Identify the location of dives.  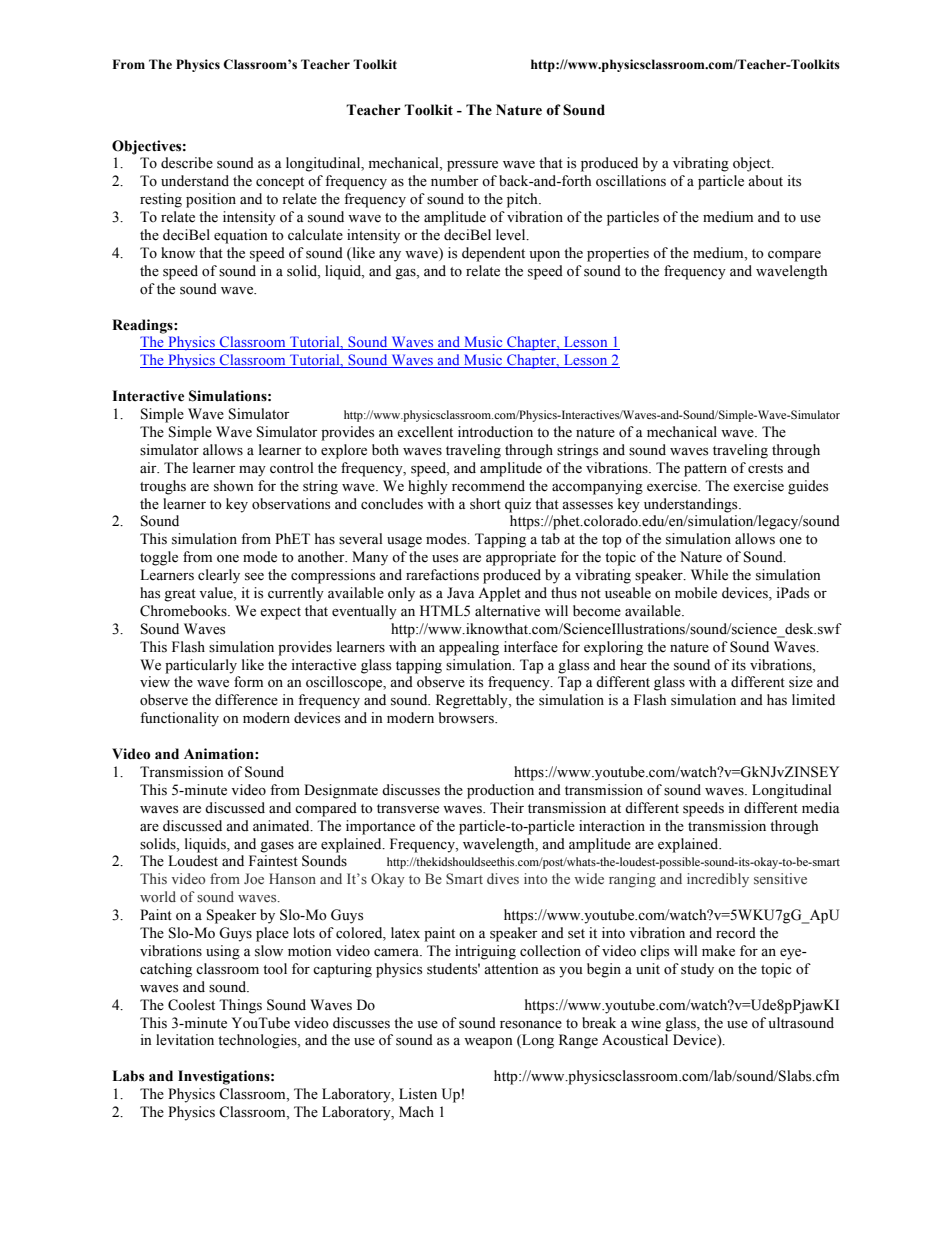
(503, 878).
